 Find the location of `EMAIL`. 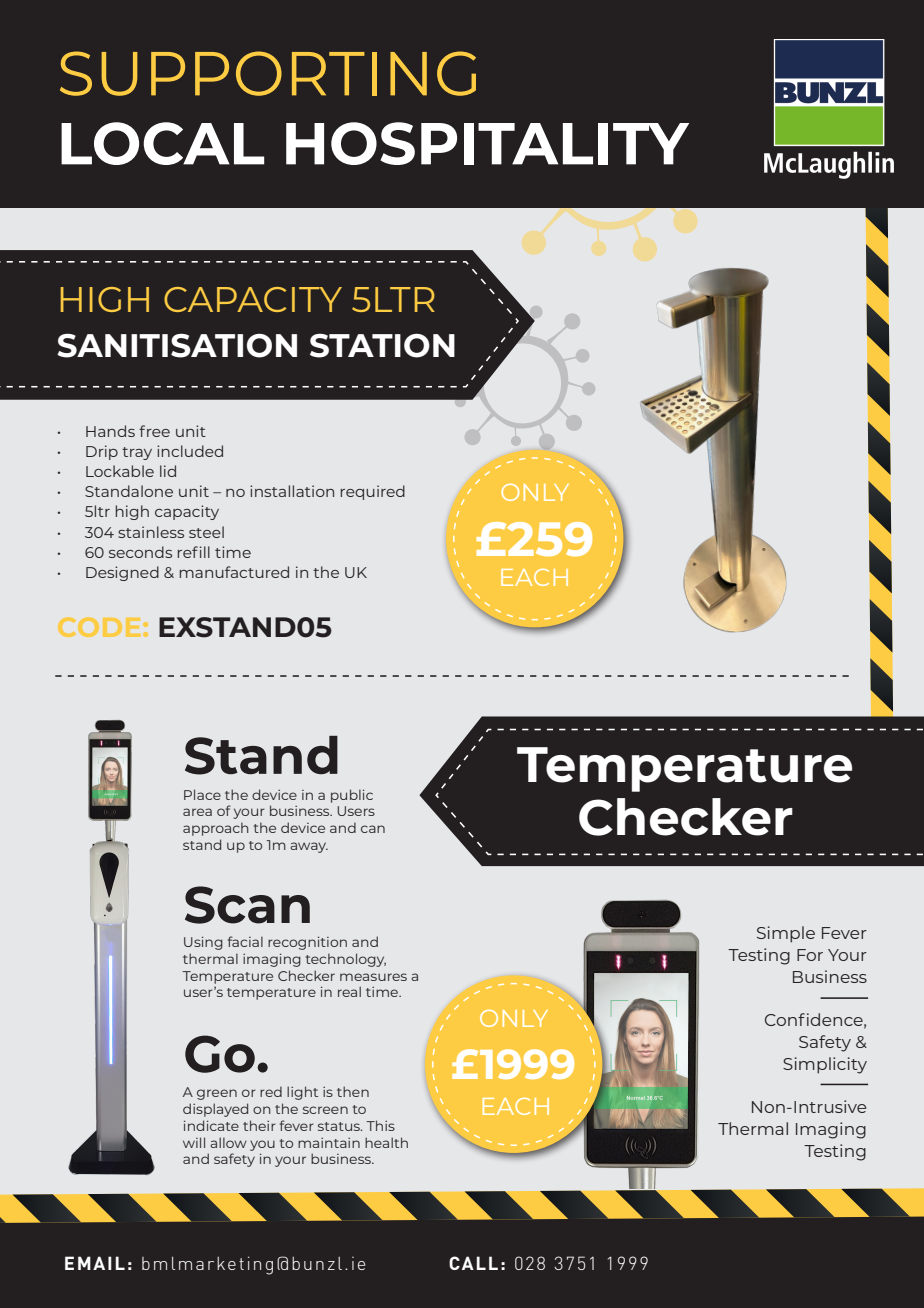

EMAIL is located at coordinates (95, 1263).
